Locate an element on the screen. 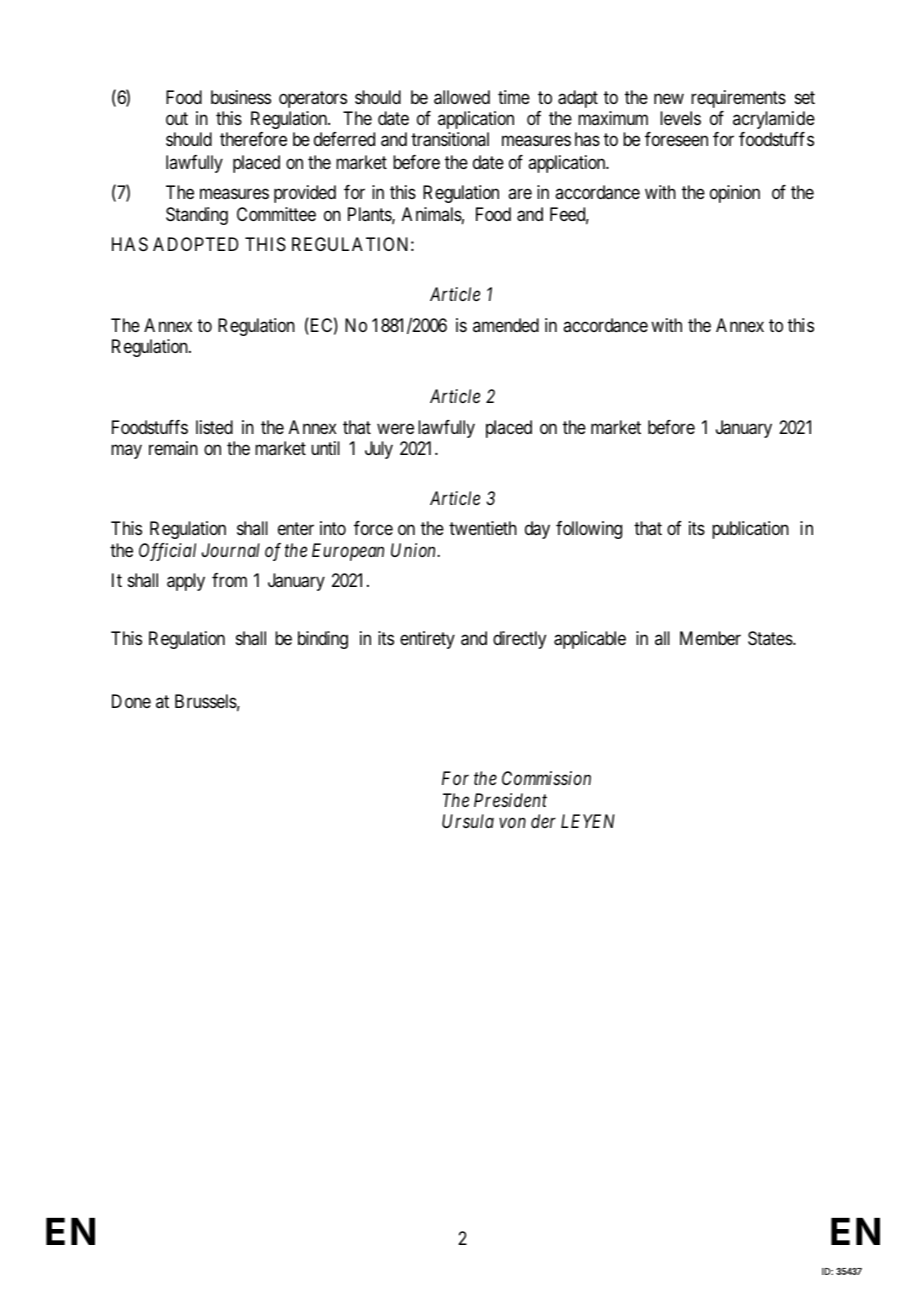  Done is located at coordinates (131, 701).
